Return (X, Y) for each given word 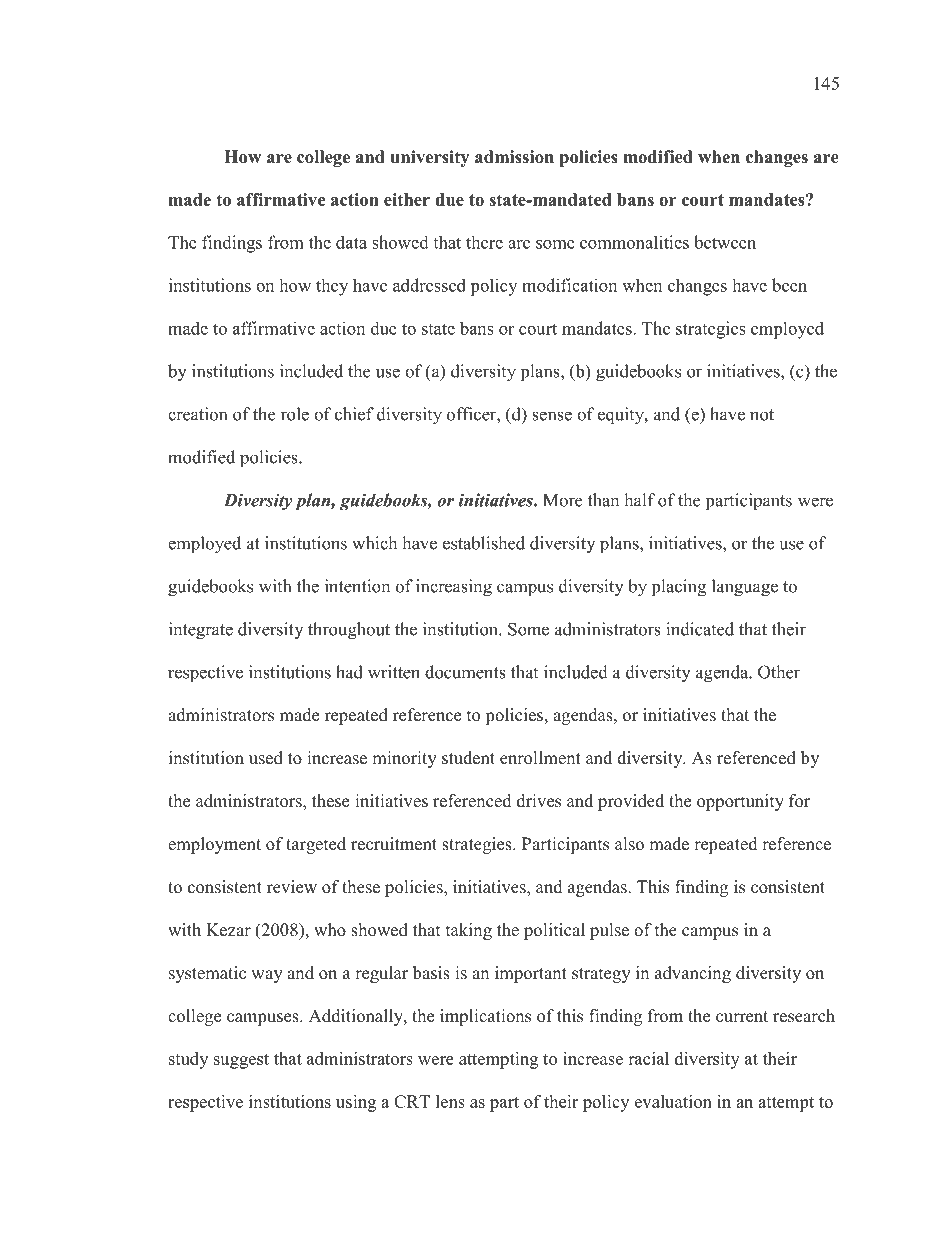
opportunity (740, 802)
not (762, 415)
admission (514, 157)
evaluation (673, 1101)
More (562, 500)
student (468, 758)
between (725, 242)
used (266, 758)
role (295, 414)
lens (450, 1101)
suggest (241, 1061)
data (351, 242)
